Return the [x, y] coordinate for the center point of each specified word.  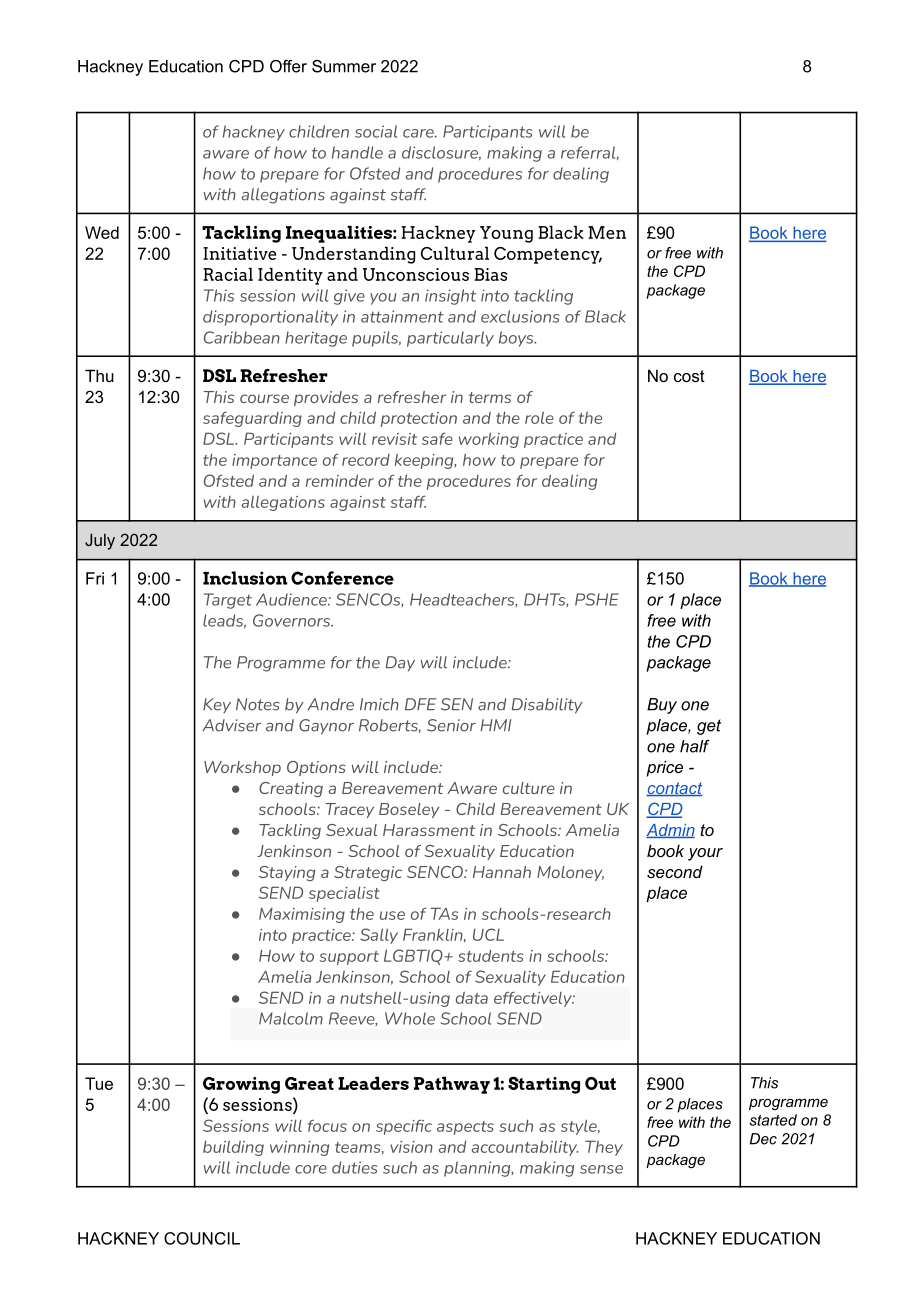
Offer [288, 66]
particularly [450, 339]
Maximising [302, 915]
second [675, 871]
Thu [99, 375]
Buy [662, 706]
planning [478, 1169]
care [419, 133]
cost [689, 376]
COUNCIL [202, 1238]
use [392, 915]
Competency [548, 255]
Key [217, 705]
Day [400, 664]
